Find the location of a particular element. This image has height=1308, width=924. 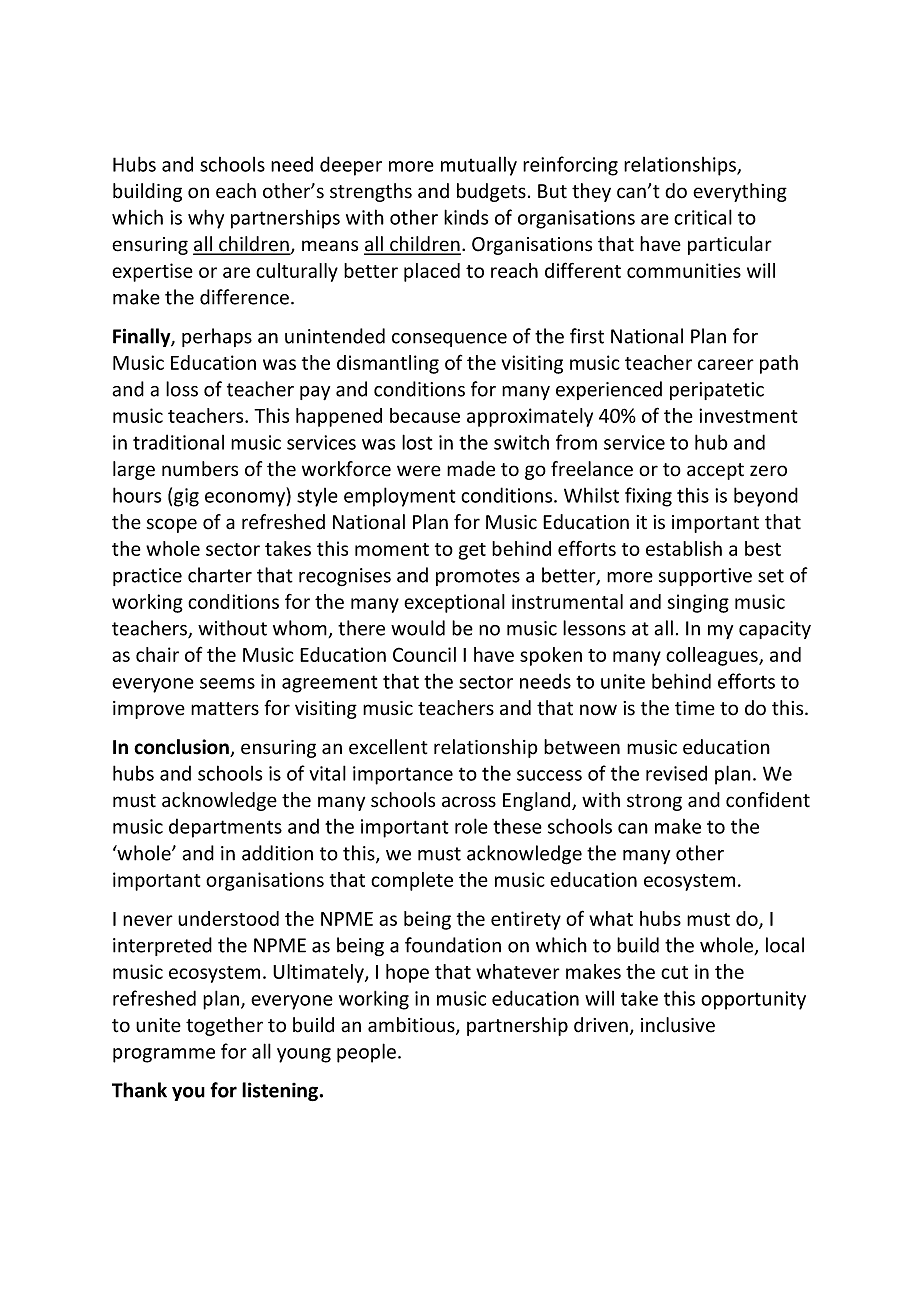

critical is located at coordinates (703, 217).
